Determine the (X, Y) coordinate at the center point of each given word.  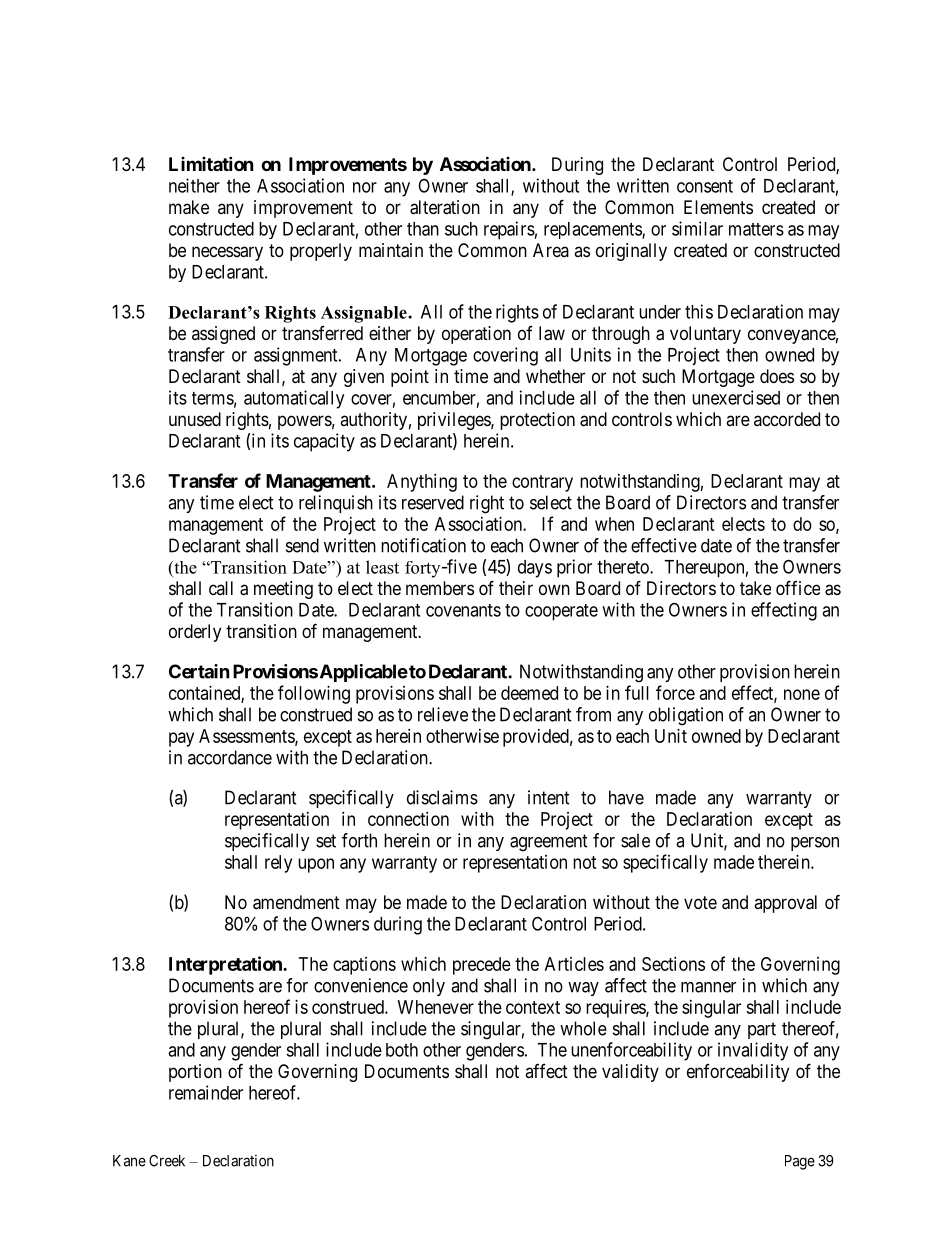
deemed (529, 693)
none (802, 694)
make (189, 207)
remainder (206, 1092)
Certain (199, 671)
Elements (718, 207)
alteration (445, 207)
